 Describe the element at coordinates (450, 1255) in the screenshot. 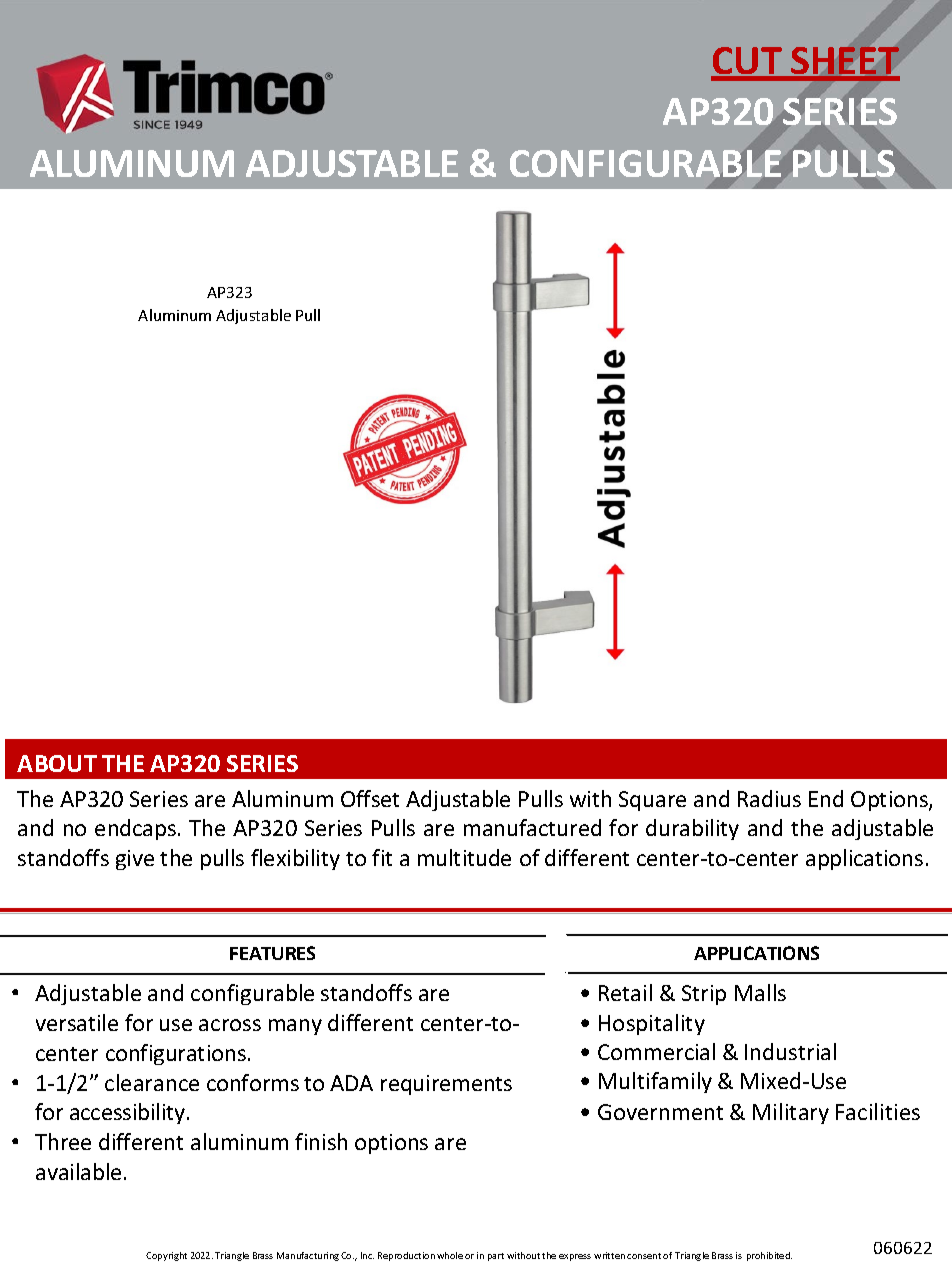

I see `whole` at that location.
